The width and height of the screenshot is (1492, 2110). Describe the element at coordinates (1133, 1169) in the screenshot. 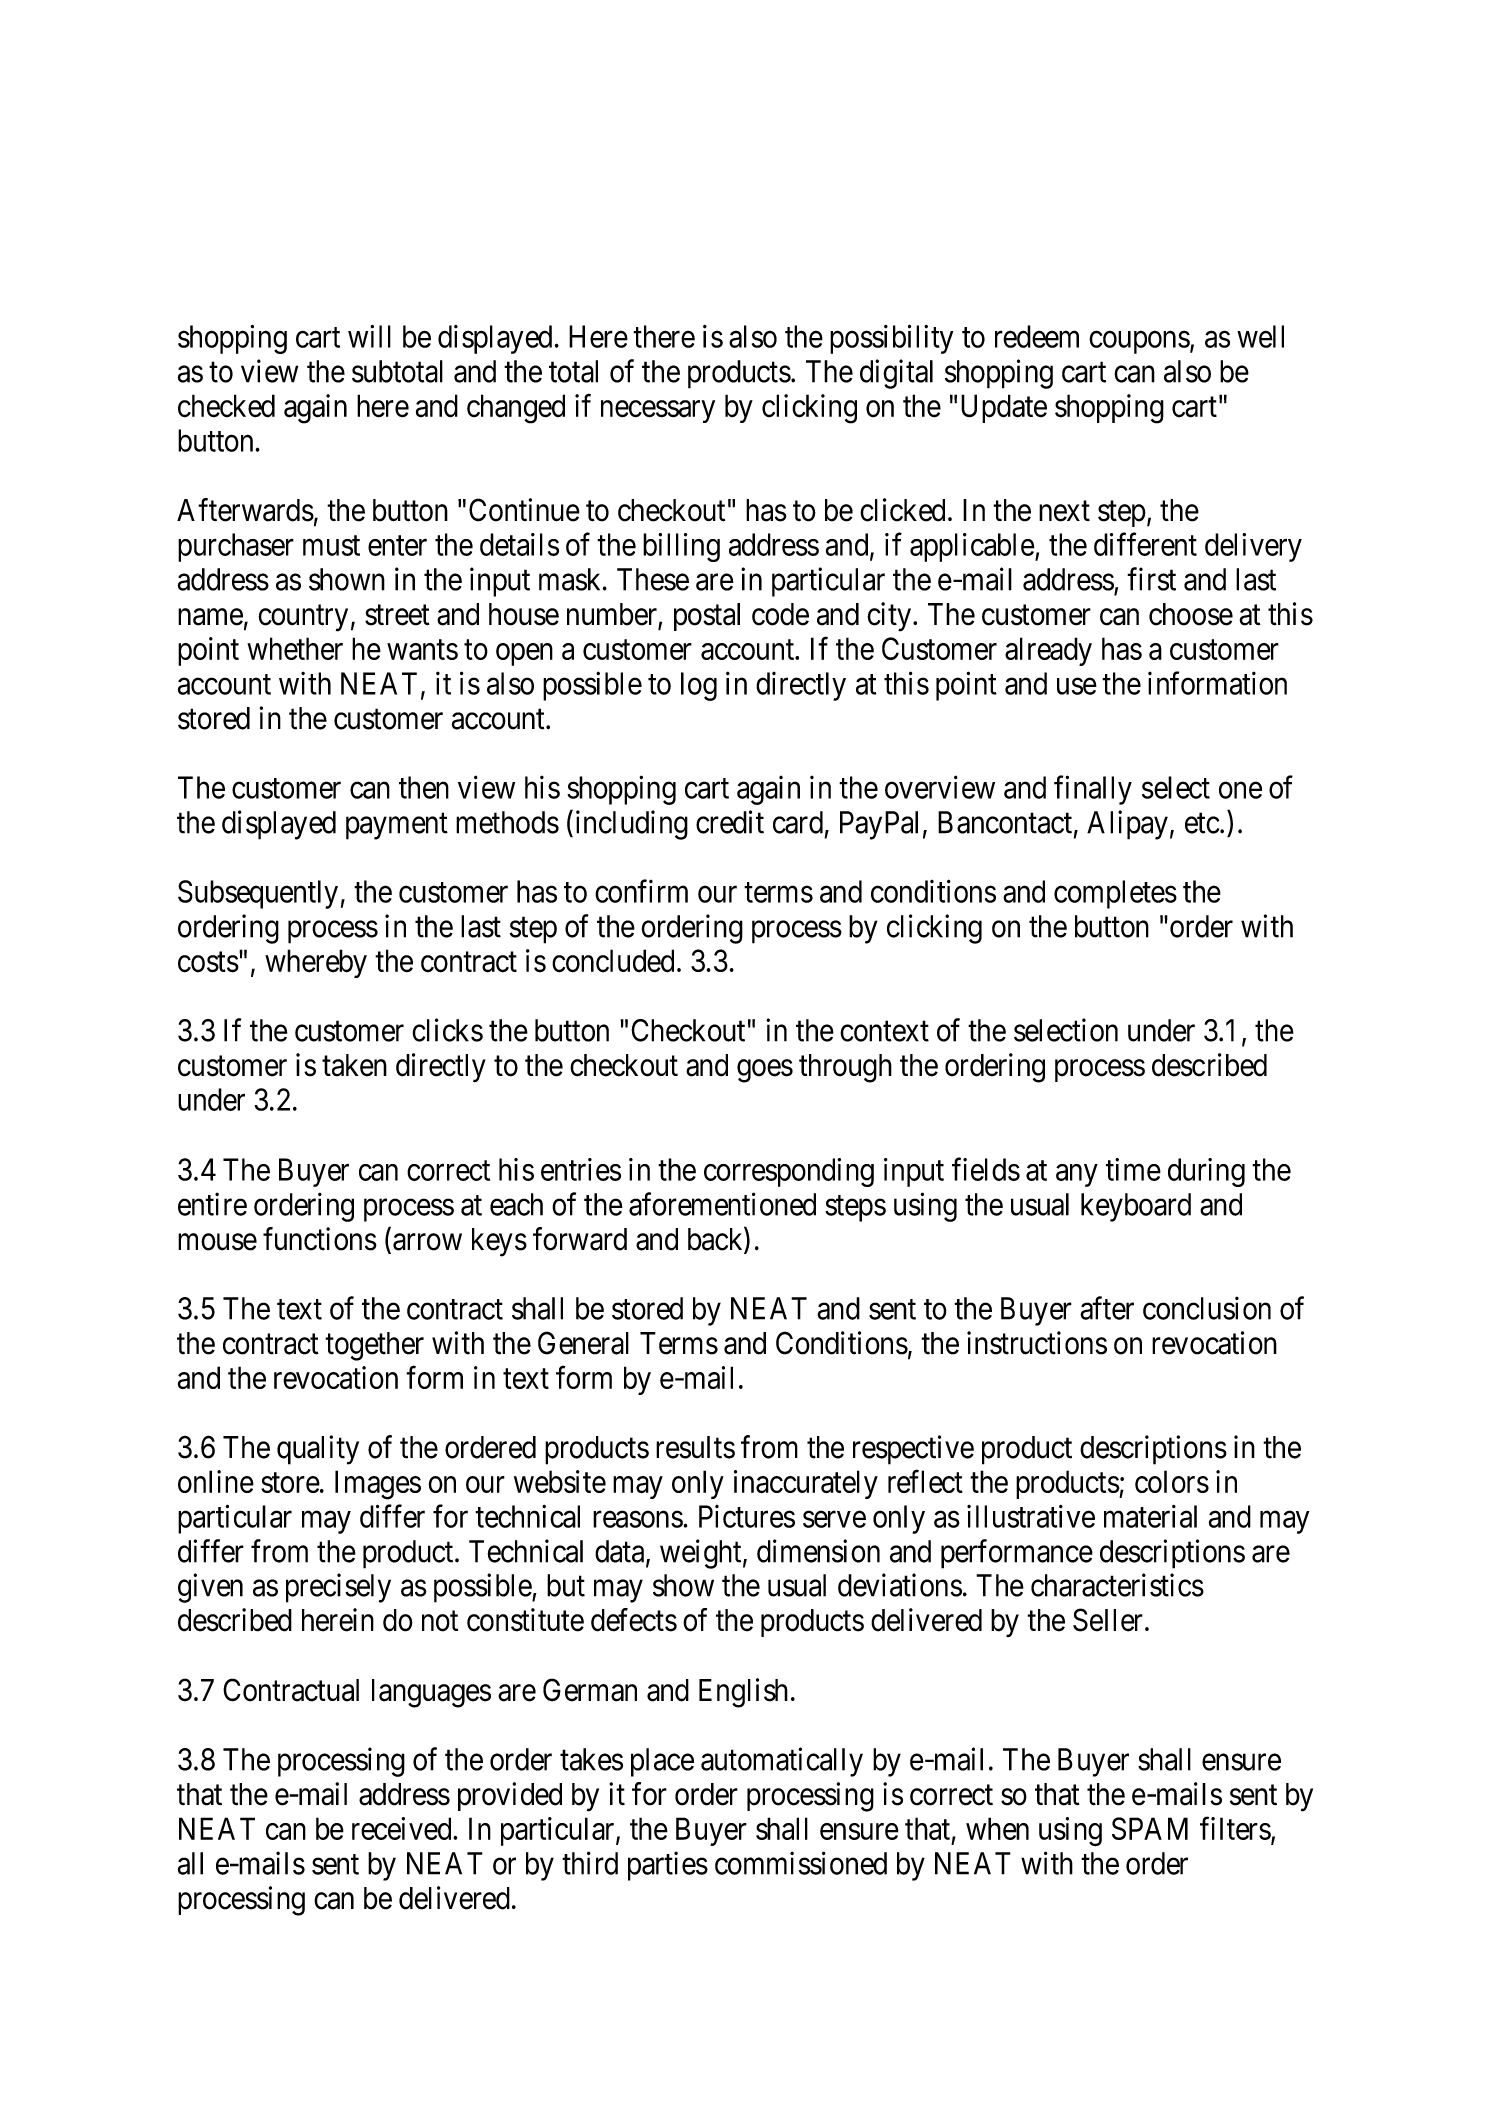

I see `time` at that location.
